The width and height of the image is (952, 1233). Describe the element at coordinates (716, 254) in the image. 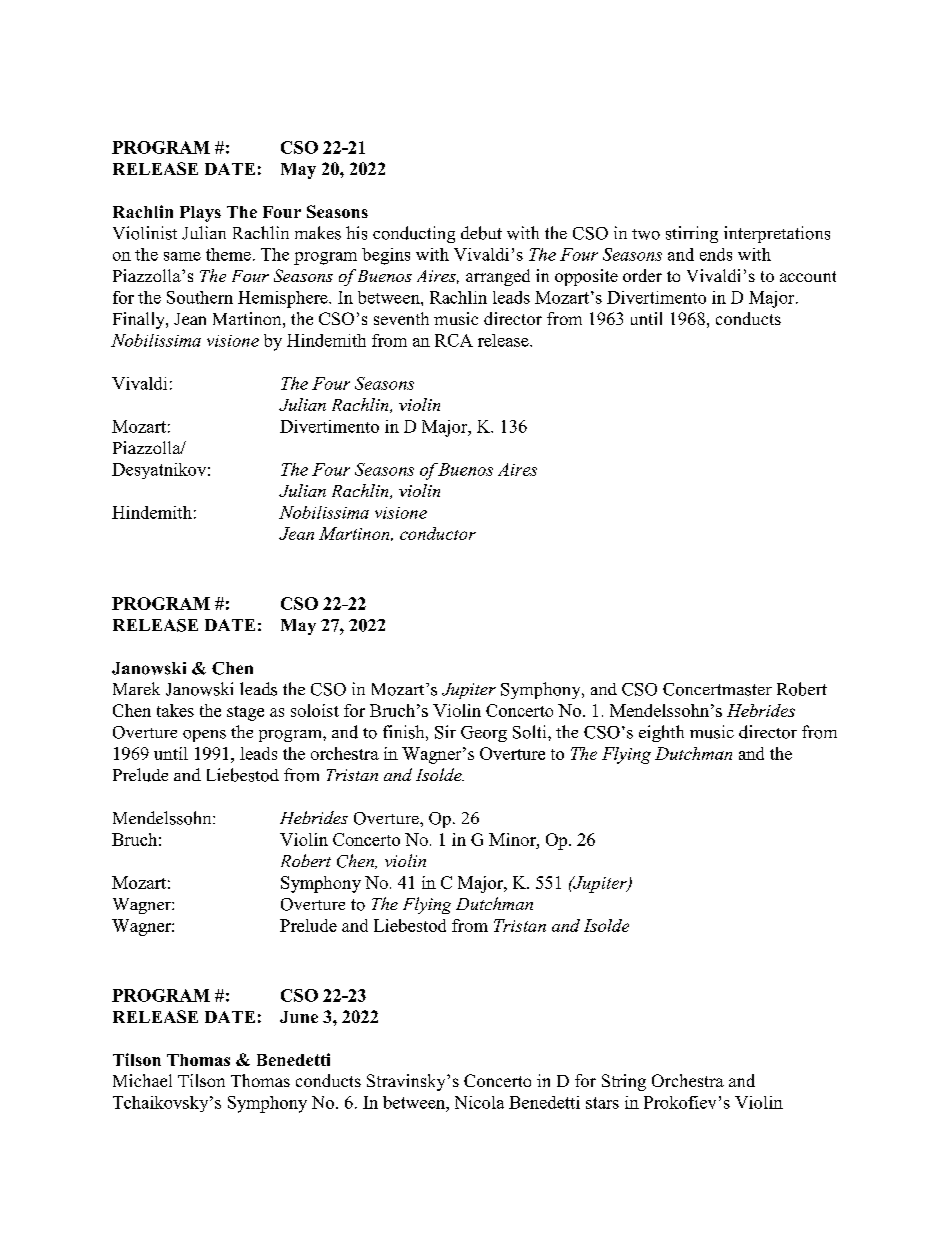

I see `ends` at that location.
